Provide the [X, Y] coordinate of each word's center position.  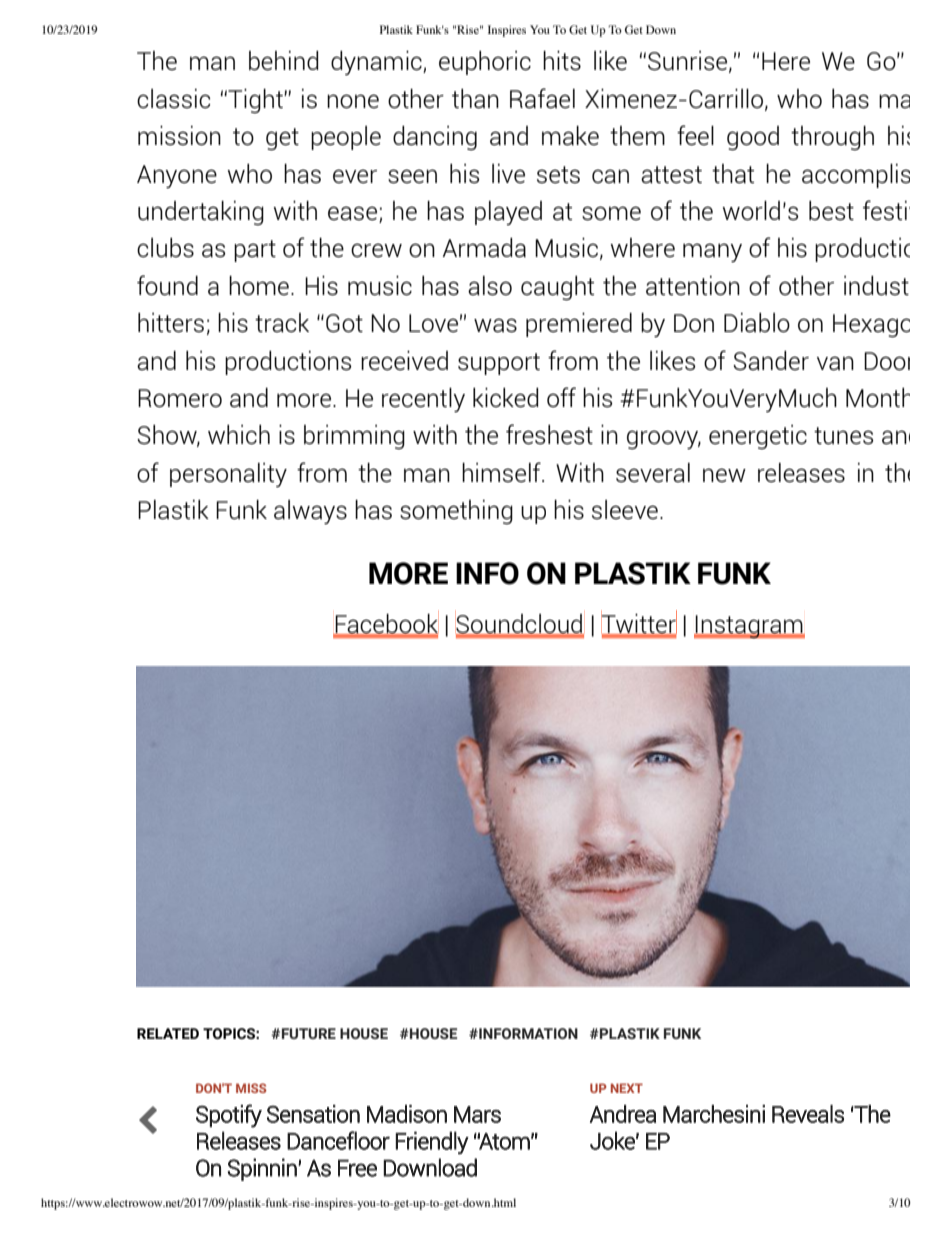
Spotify [229, 1116]
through [832, 138]
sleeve [625, 509]
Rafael [542, 98]
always [310, 512]
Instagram [749, 627]
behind [283, 61]
